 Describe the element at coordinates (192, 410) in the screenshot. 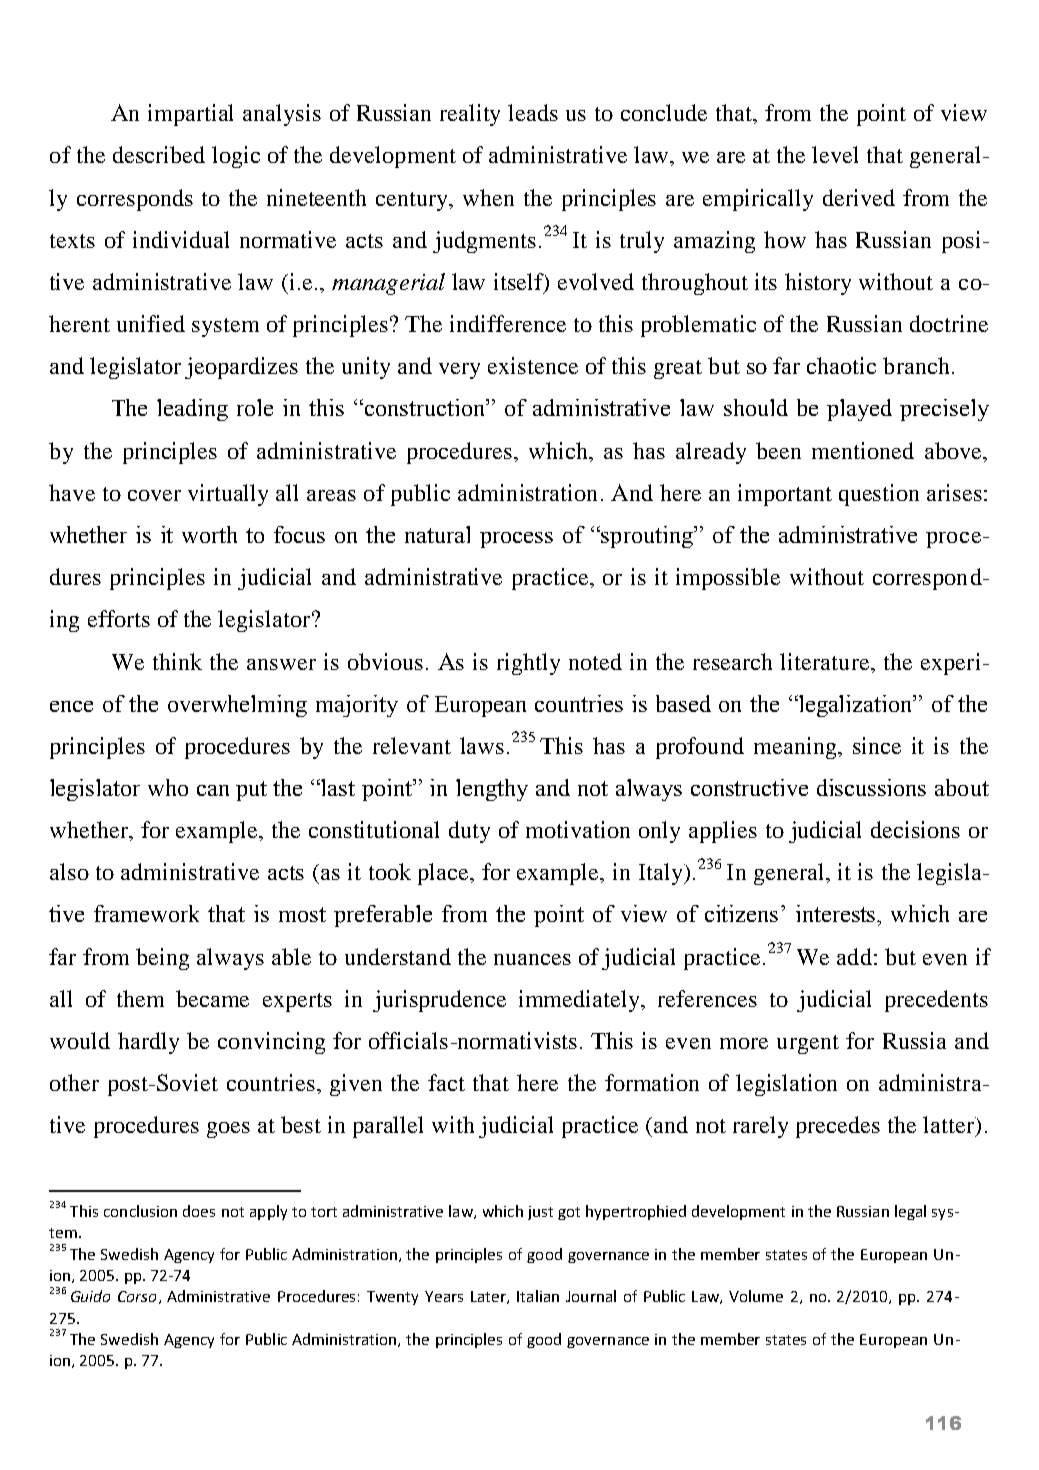

I see `leading` at that location.
